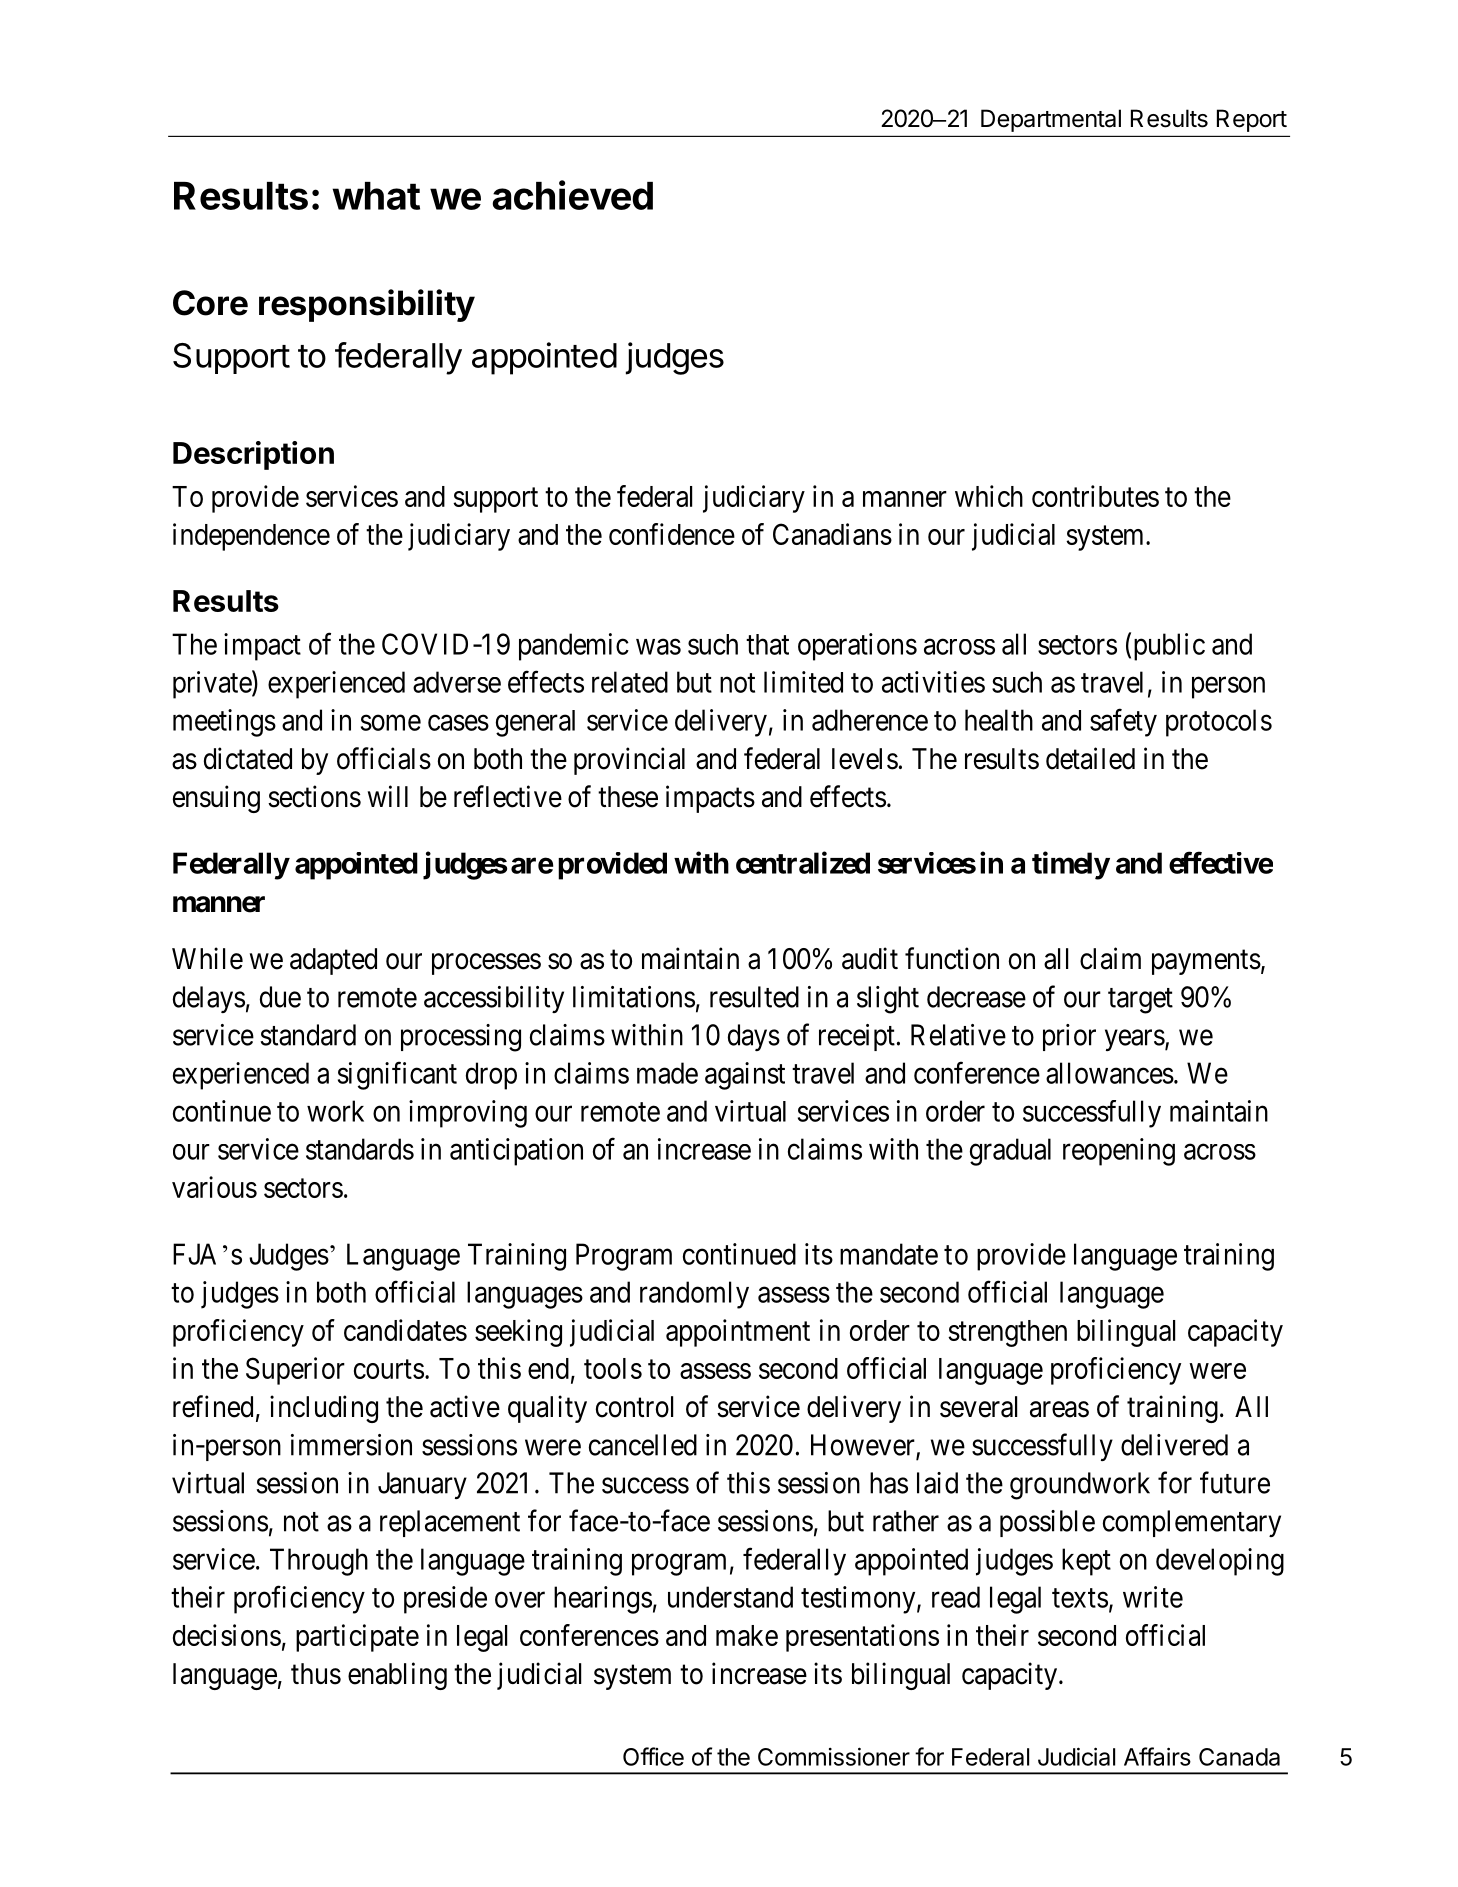 The height and width of the screenshot is (1887, 1458). Describe the element at coordinates (747, 1635) in the screenshot. I see `make` at that location.
